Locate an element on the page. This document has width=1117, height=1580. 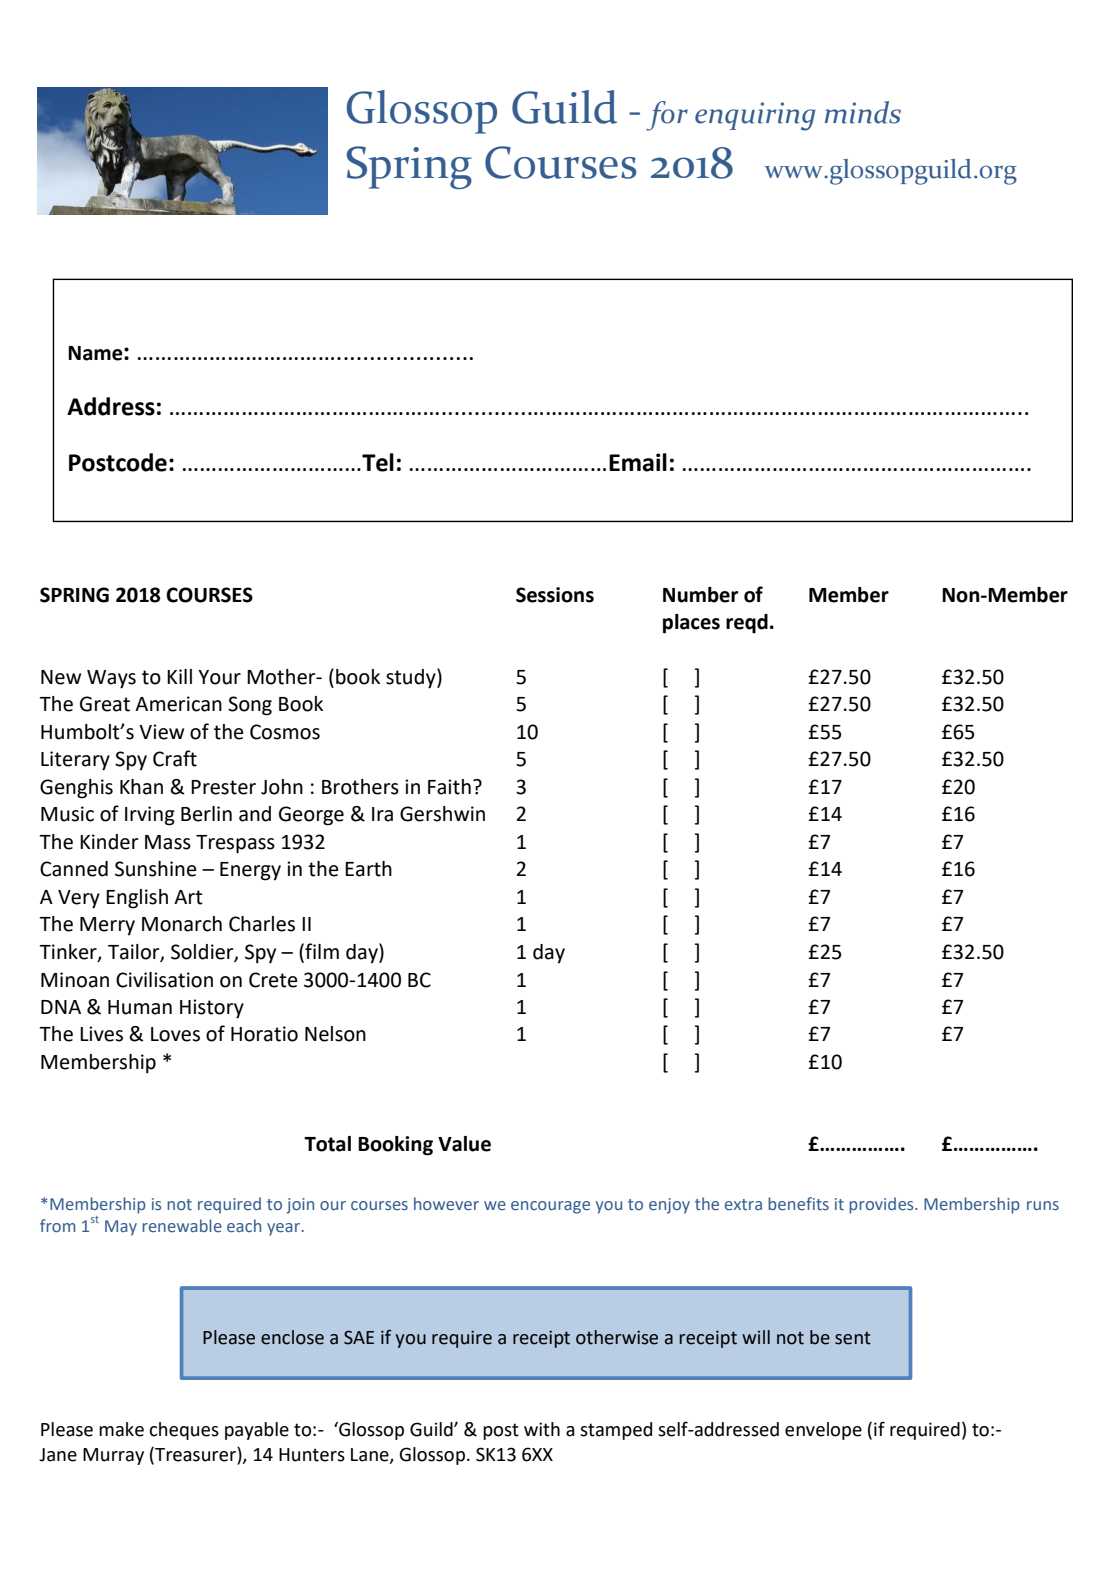
Faith is located at coordinates (449, 787).
